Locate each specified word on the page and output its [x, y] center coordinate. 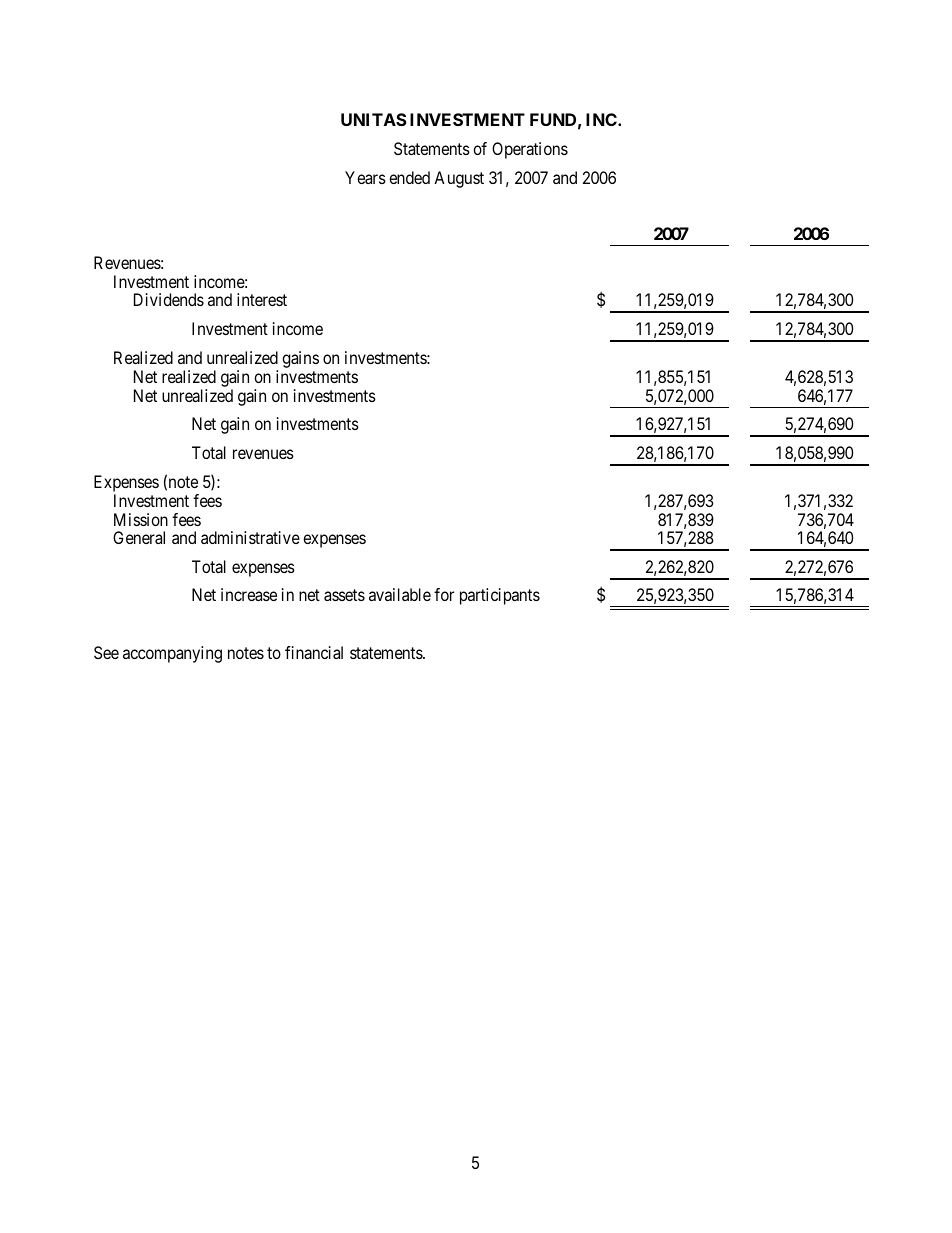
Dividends [169, 299]
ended [409, 177]
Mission [141, 519]
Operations [530, 150]
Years [365, 177]
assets [344, 595]
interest [262, 299]
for [444, 594]
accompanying [172, 654]
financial [314, 652]
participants [500, 596]
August [459, 179]
